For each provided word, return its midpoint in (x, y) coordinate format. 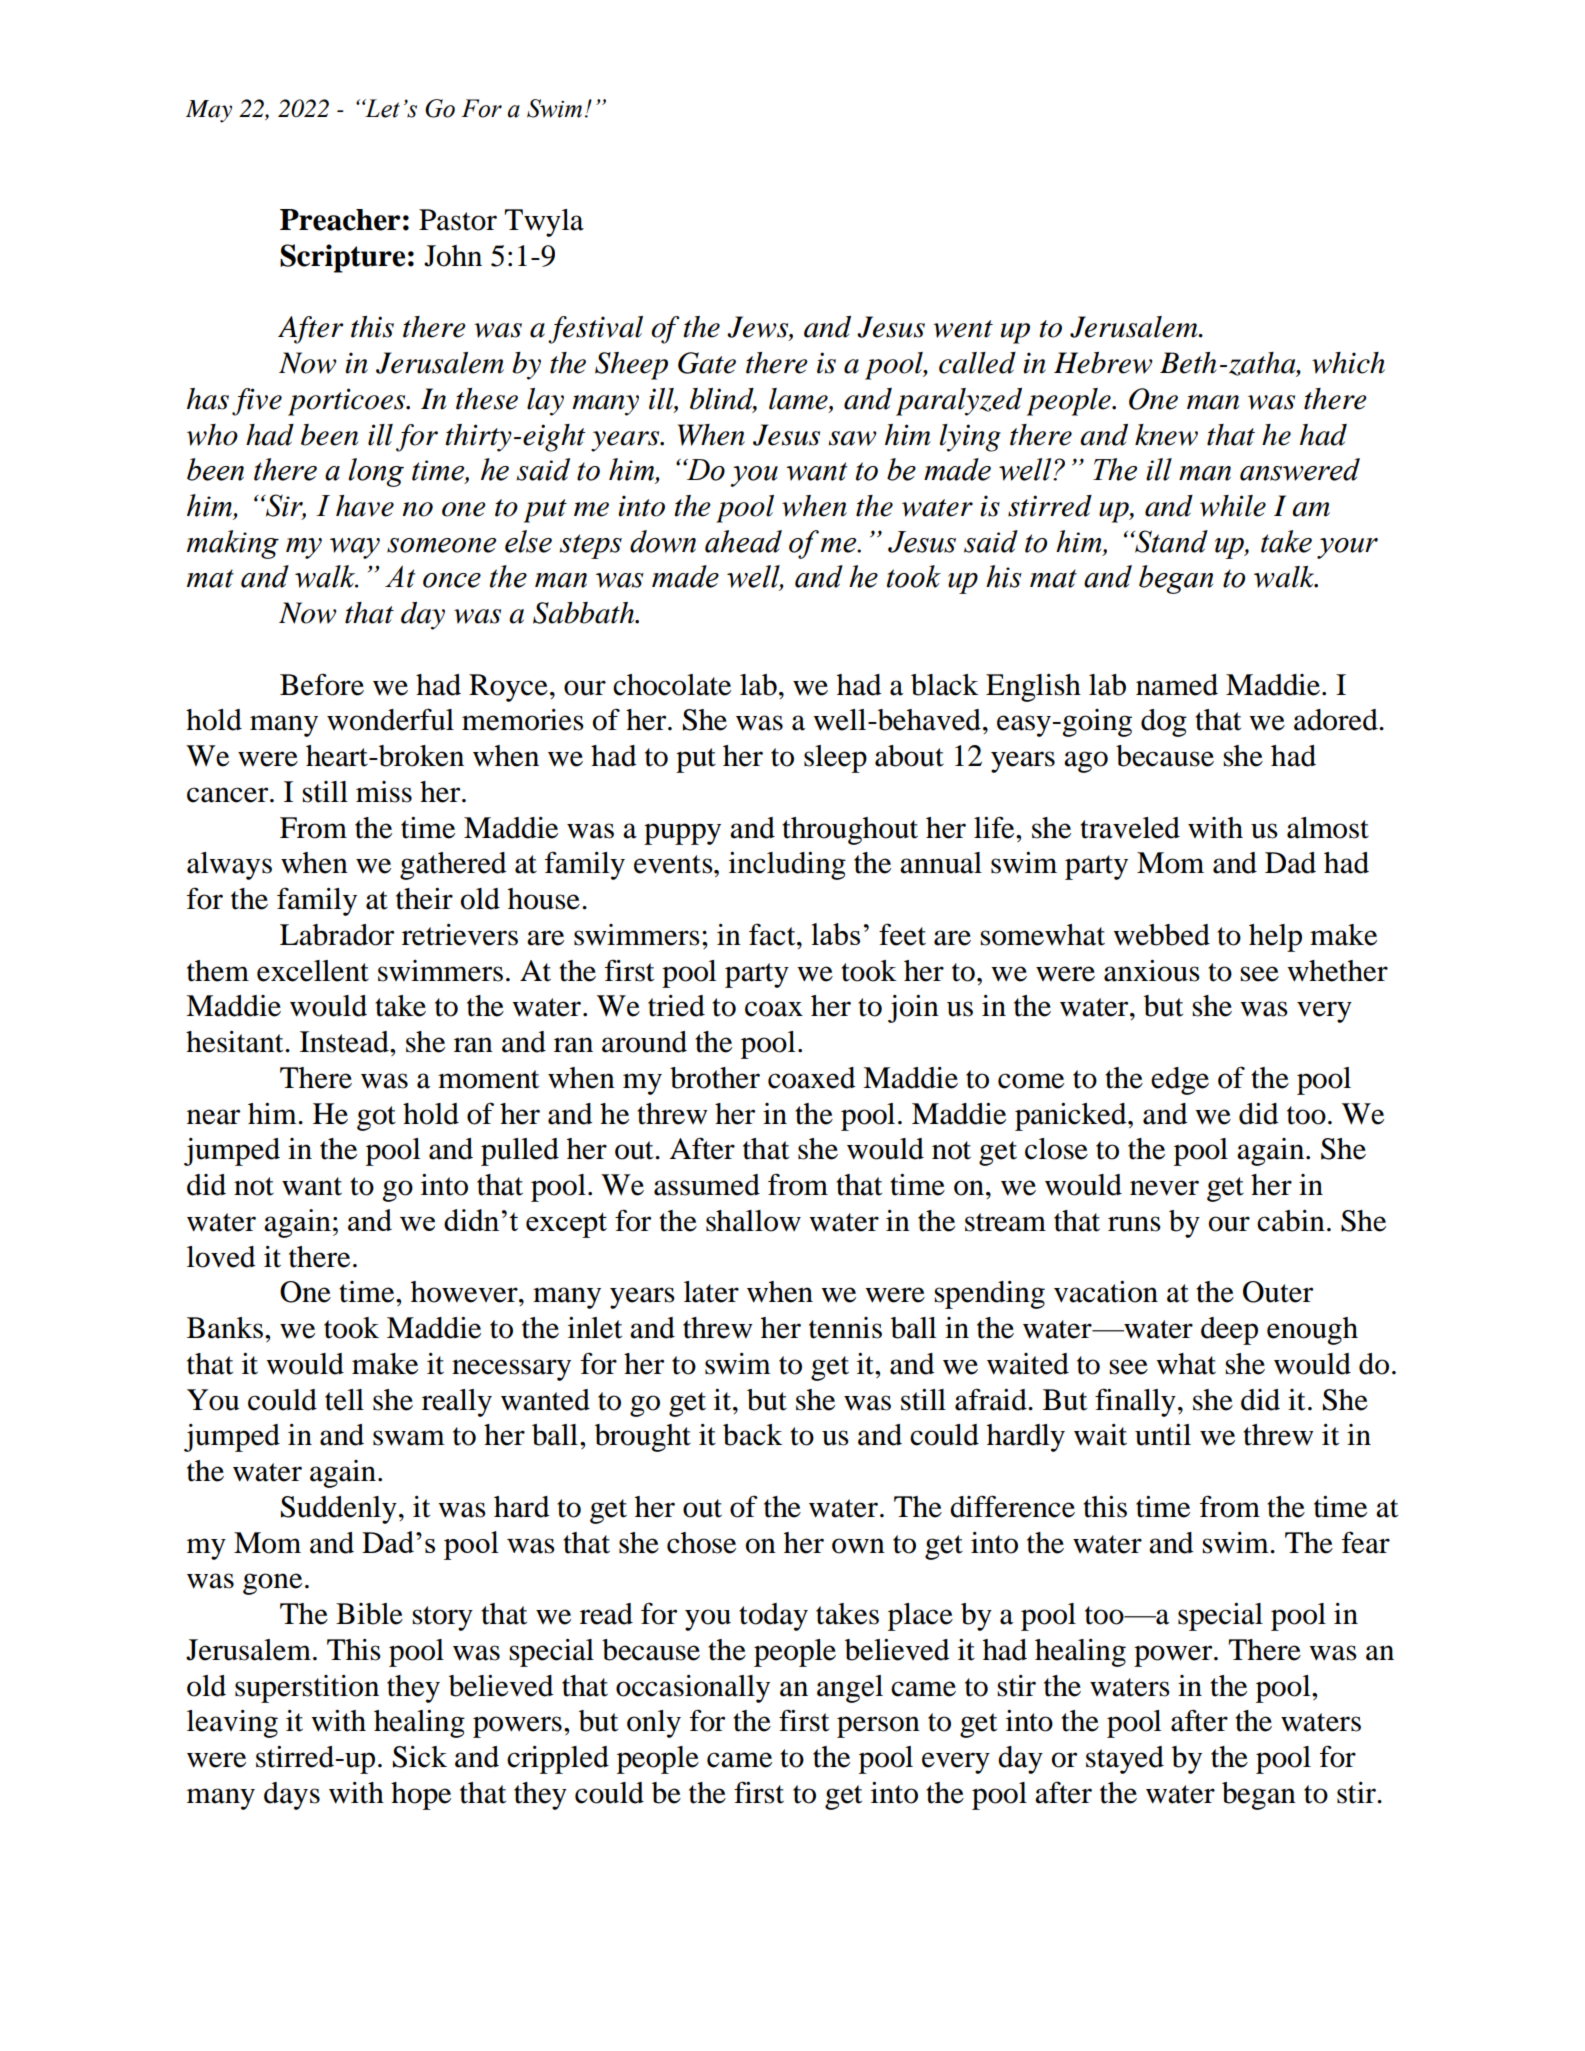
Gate (707, 363)
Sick (420, 1757)
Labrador (337, 935)
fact (773, 934)
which (1348, 363)
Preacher (340, 220)
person (878, 1727)
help (1275, 938)
